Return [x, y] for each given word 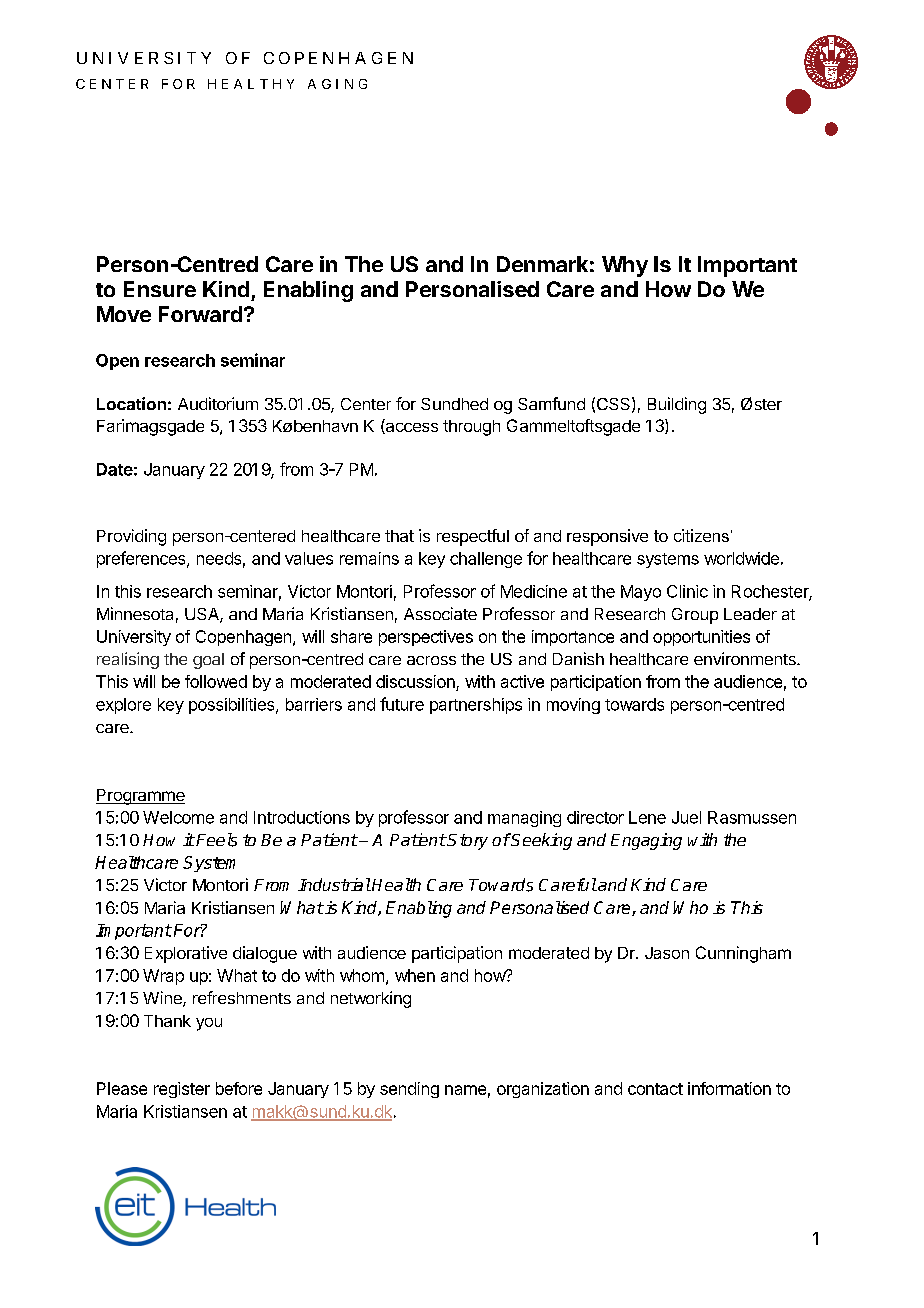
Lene [647, 817]
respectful [473, 537]
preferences [142, 559]
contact [655, 1089]
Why [625, 266]
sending [409, 1090]
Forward [200, 314]
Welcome [178, 817]
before [239, 1088]
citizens [701, 535]
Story [467, 842]
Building [677, 405]
